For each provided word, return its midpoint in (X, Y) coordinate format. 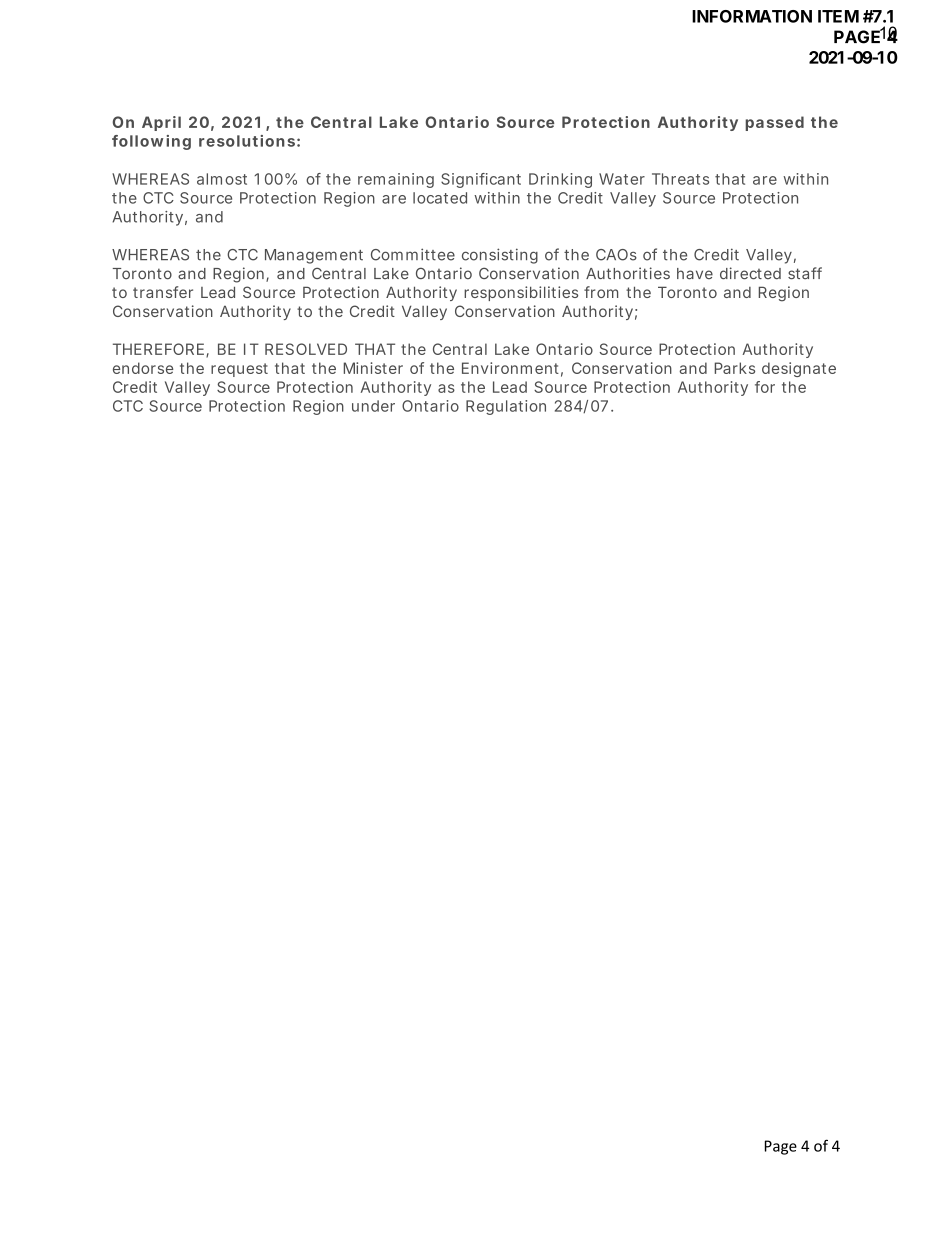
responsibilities (521, 293)
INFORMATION (752, 16)
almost (222, 179)
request (239, 370)
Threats (680, 179)
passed (774, 123)
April (161, 123)
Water (622, 179)
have (695, 274)
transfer (163, 292)
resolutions (247, 141)
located (440, 198)
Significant (481, 180)
